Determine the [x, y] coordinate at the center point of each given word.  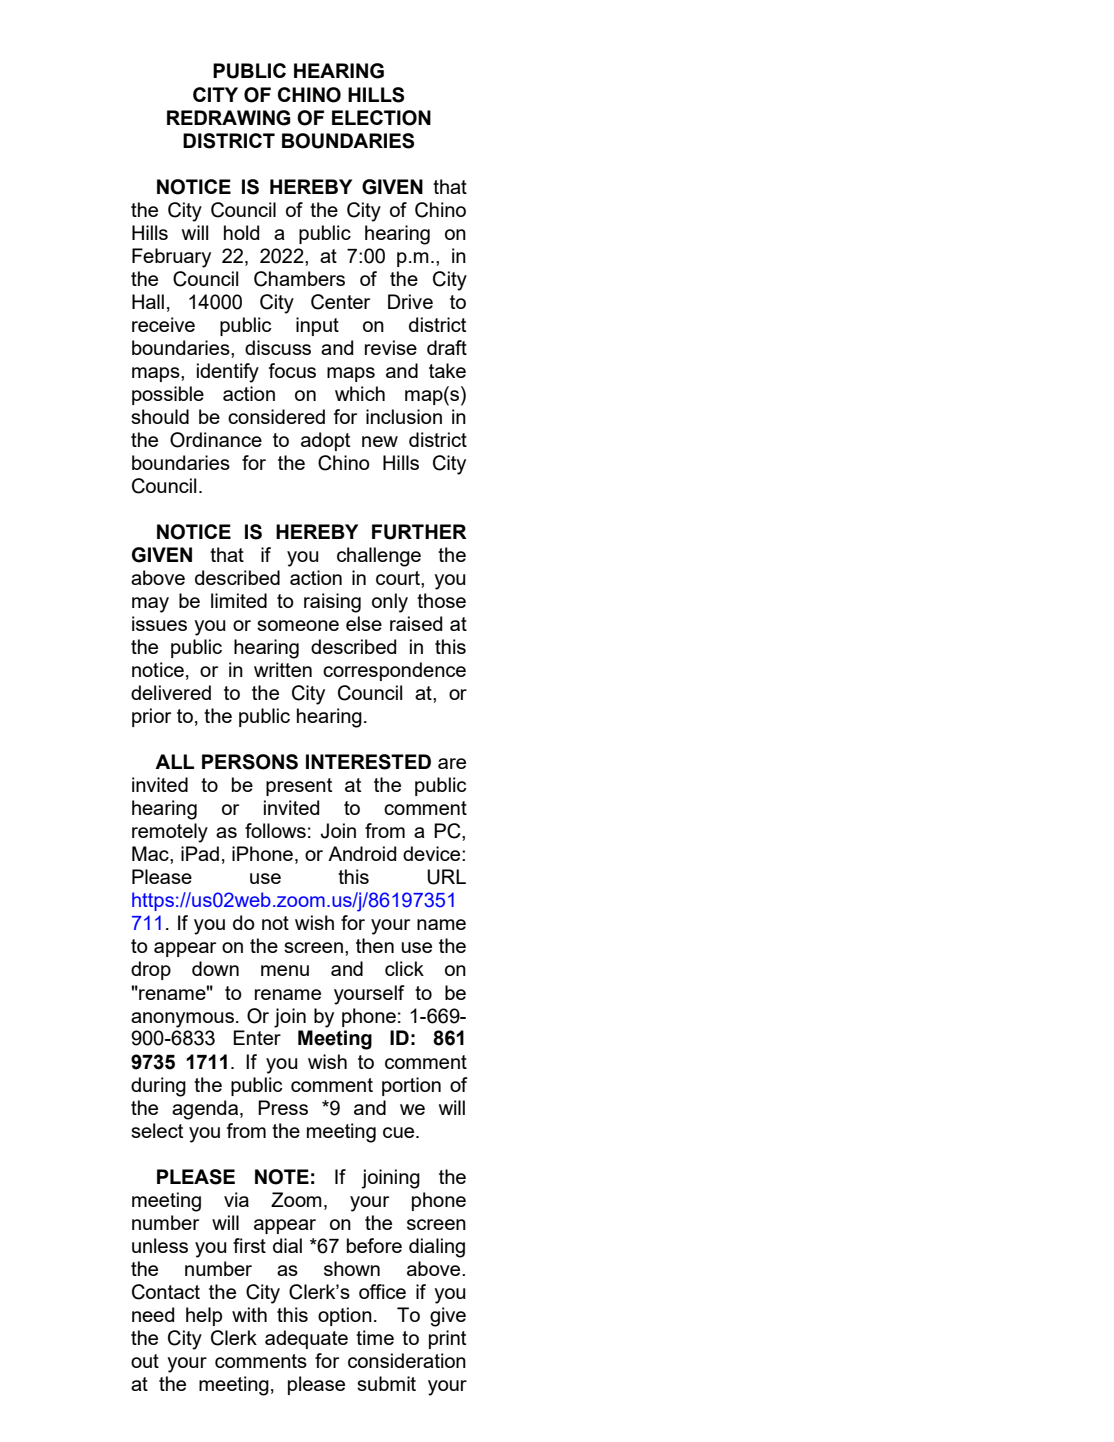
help [204, 1316]
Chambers [299, 279]
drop [151, 970]
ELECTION [381, 118]
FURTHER [419, 532]
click [404, 968]
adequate [306, 1339]
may [150, 605]
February [171, 258]
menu [285, 970]
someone [298, 625]
